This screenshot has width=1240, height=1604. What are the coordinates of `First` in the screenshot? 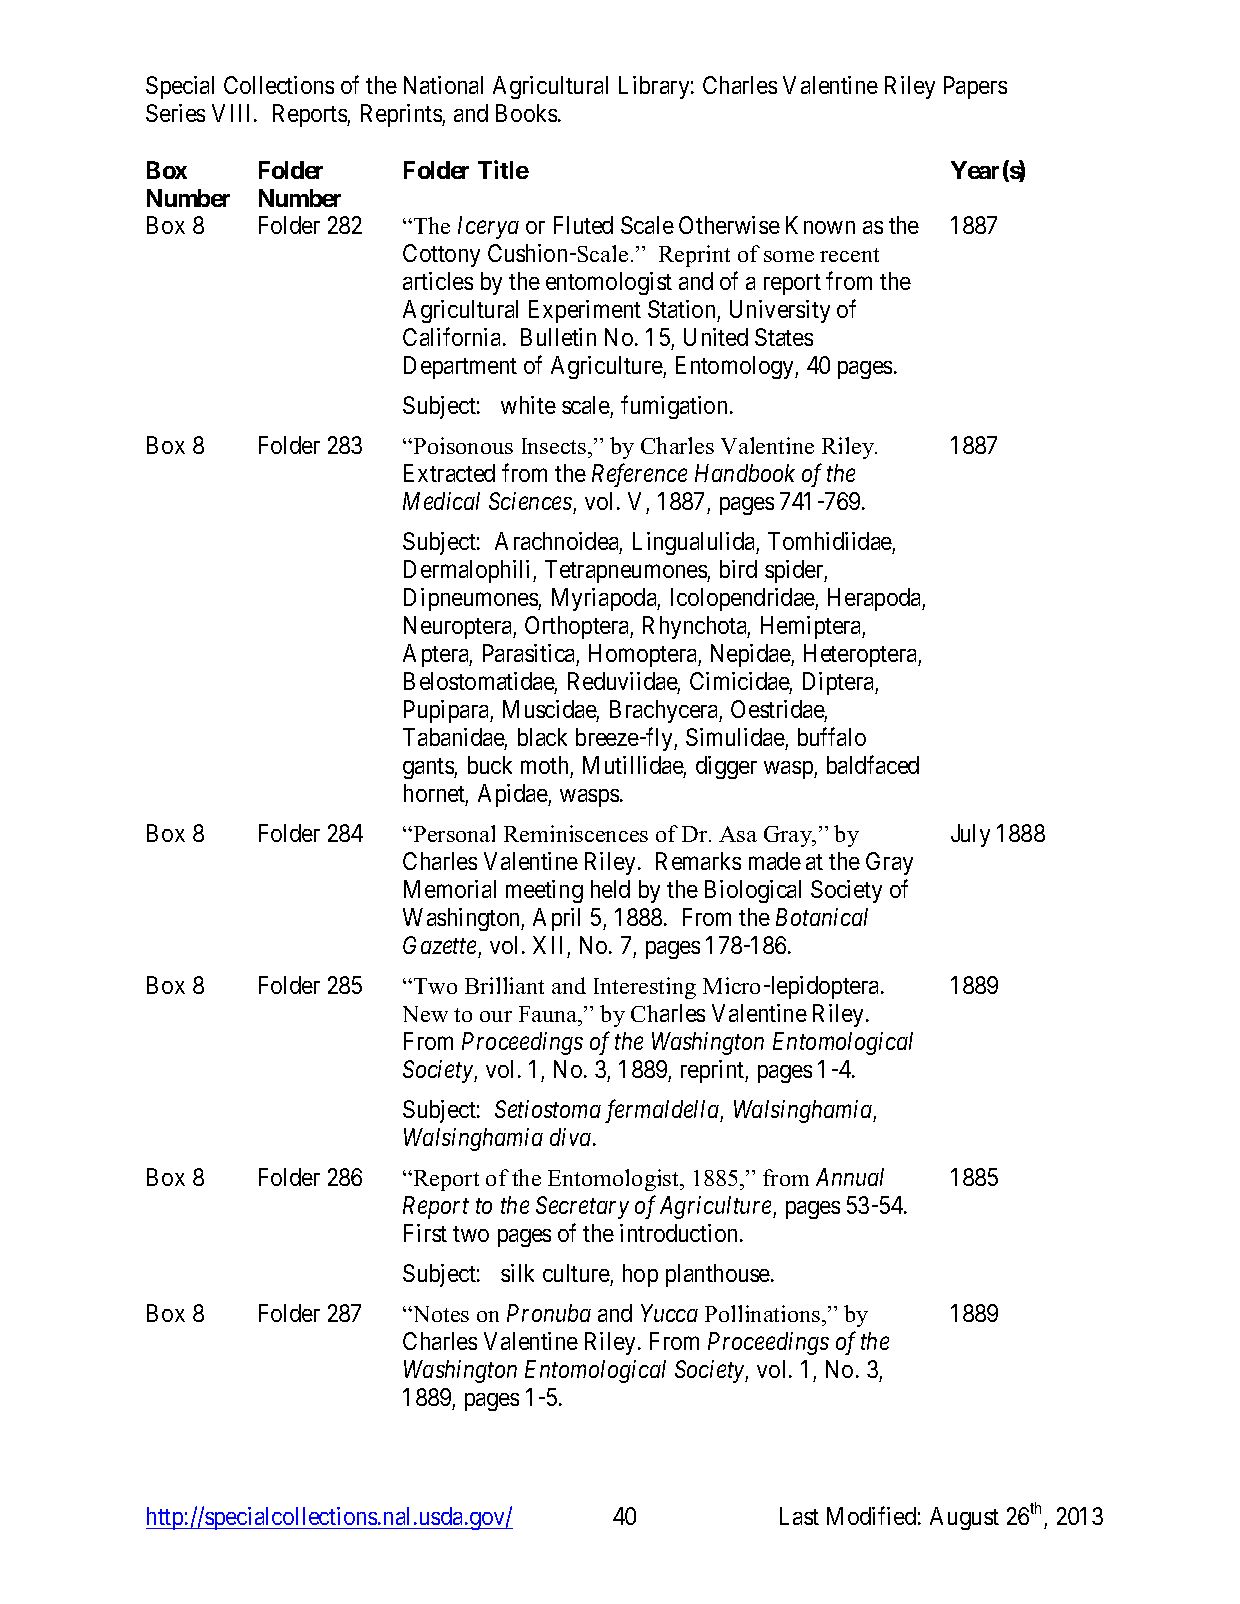 It's located at (425, 1233).
